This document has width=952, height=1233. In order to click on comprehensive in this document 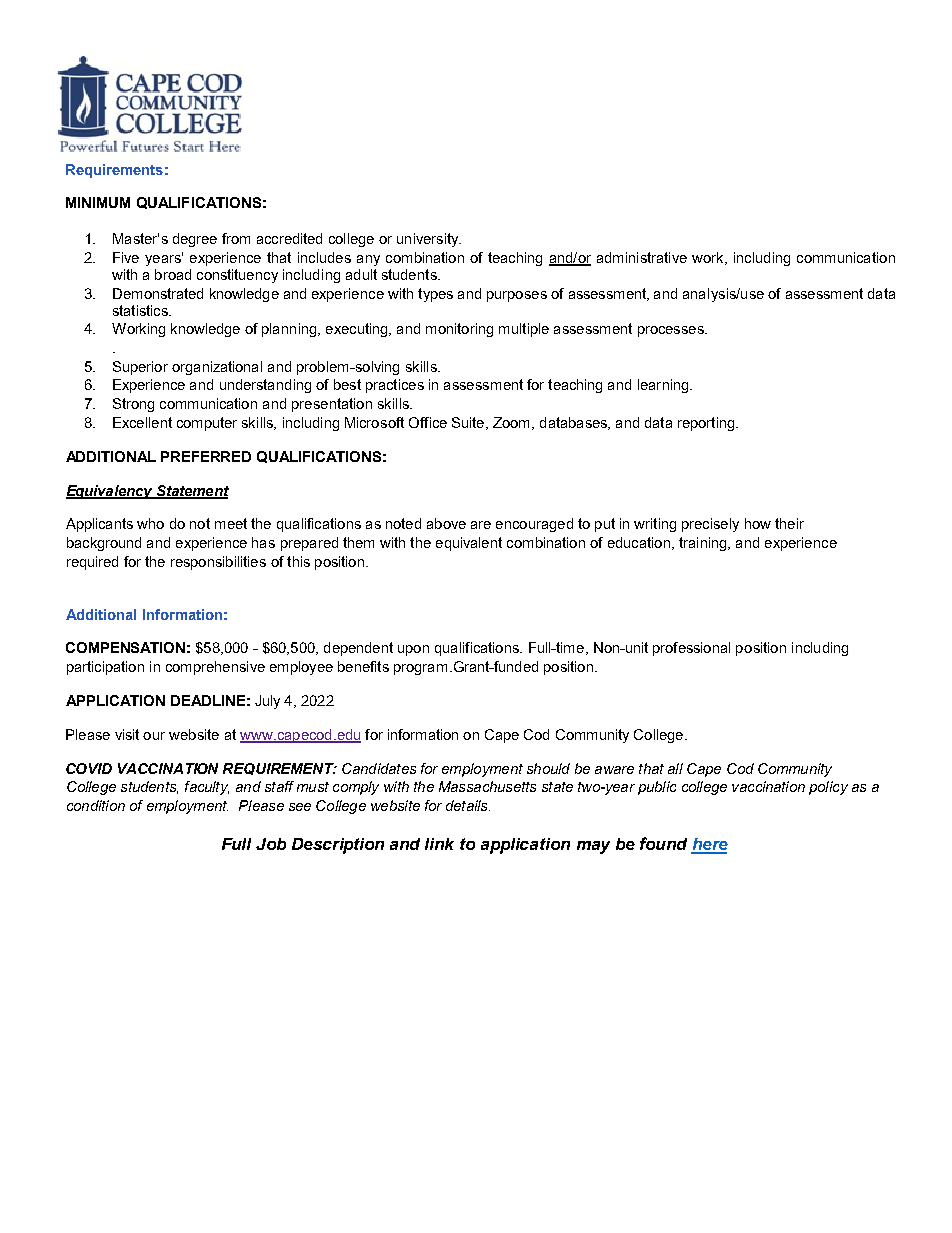, I will do `click(215, 668)`.
